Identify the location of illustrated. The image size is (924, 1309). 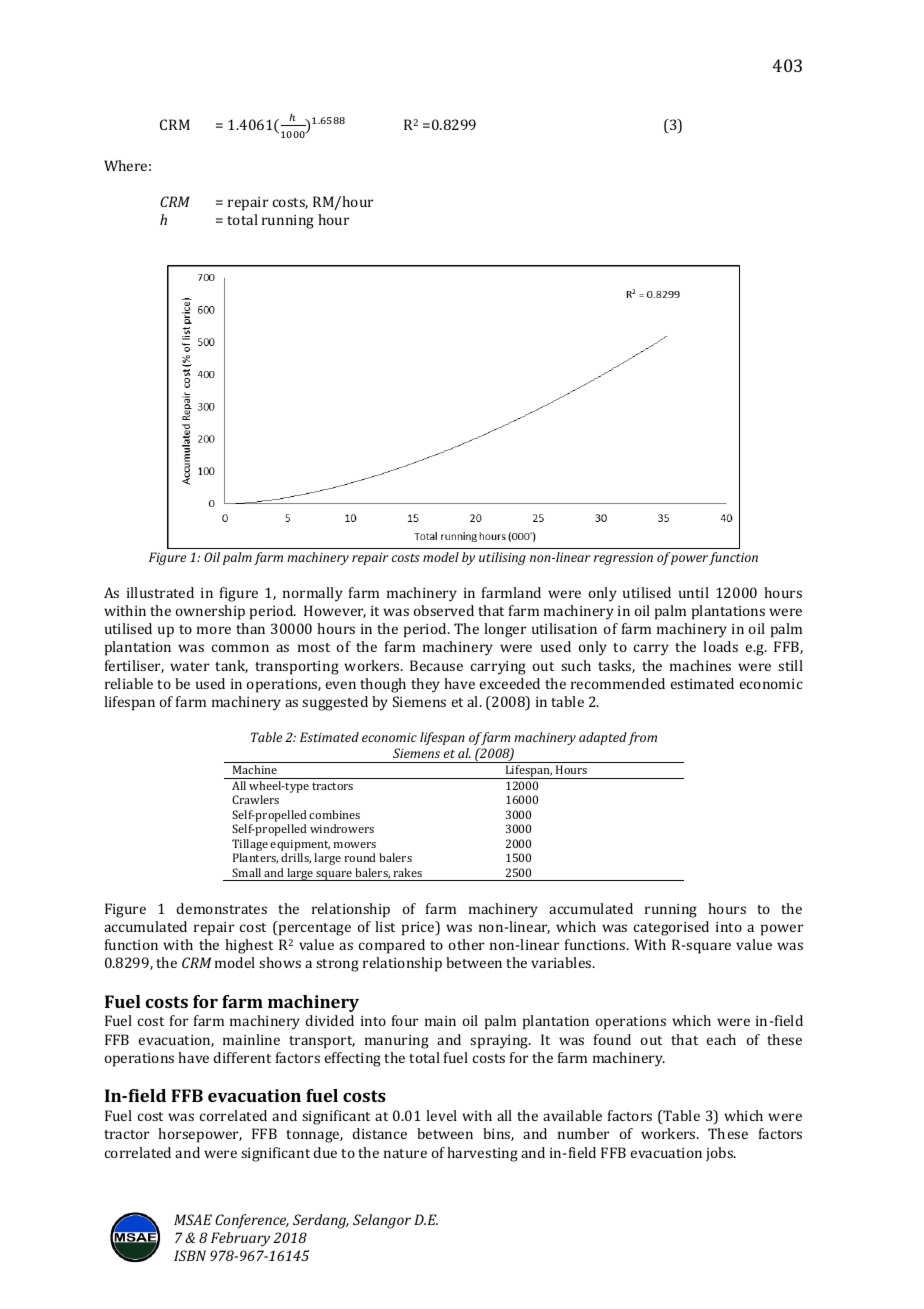
(160, 592).
